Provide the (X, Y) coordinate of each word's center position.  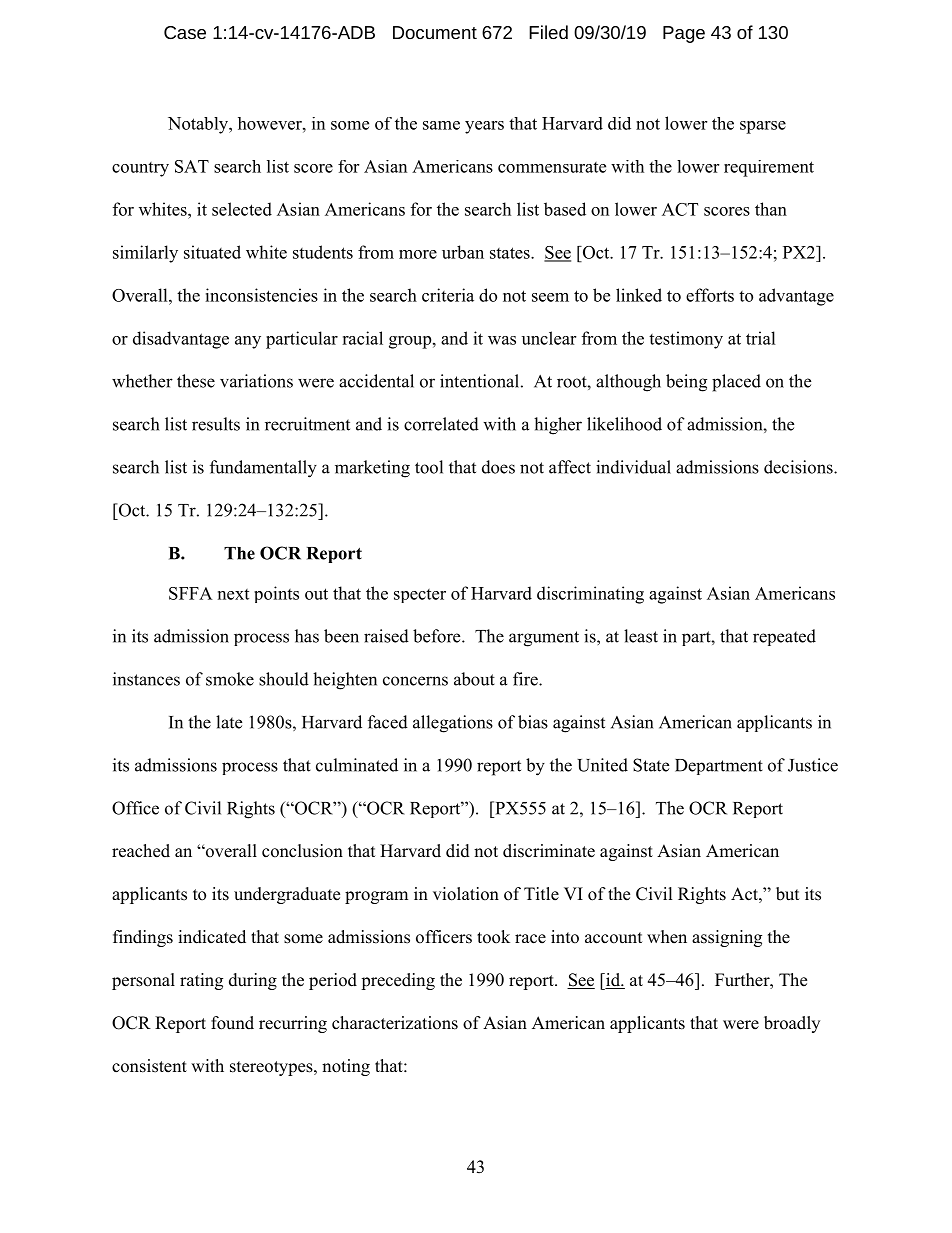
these (196, 381)
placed (736, 383)
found (232, 1023)
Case (185, 32)
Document (435, 32)
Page (684, 34)
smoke (230, 679)
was (502, 340)
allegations (453, 724)
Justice (813, 765)
